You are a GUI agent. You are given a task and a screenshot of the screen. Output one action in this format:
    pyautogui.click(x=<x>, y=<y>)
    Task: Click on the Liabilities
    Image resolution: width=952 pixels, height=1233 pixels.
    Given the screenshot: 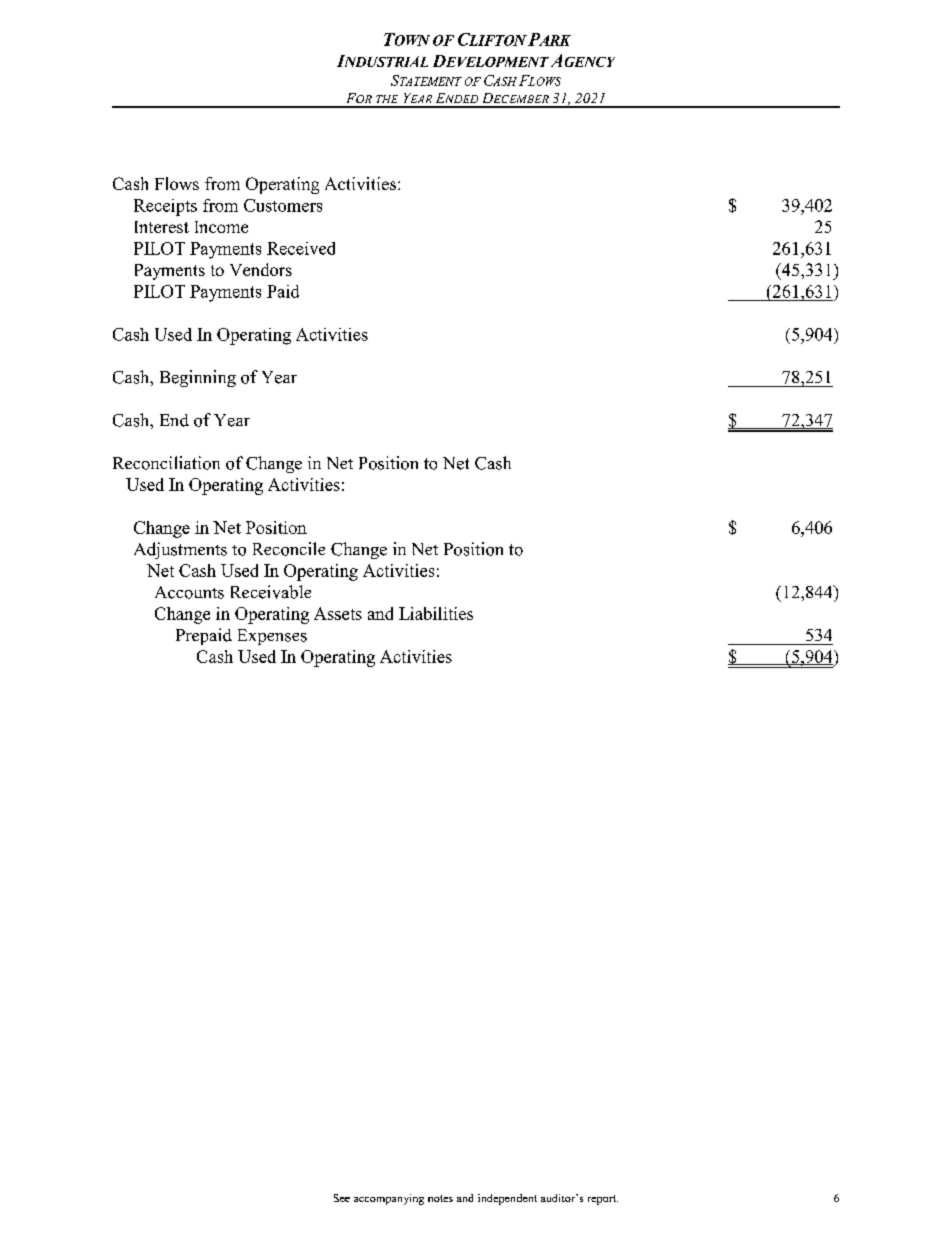 What is the action you would take?
    pyautogui.click(x=436, y=613)
